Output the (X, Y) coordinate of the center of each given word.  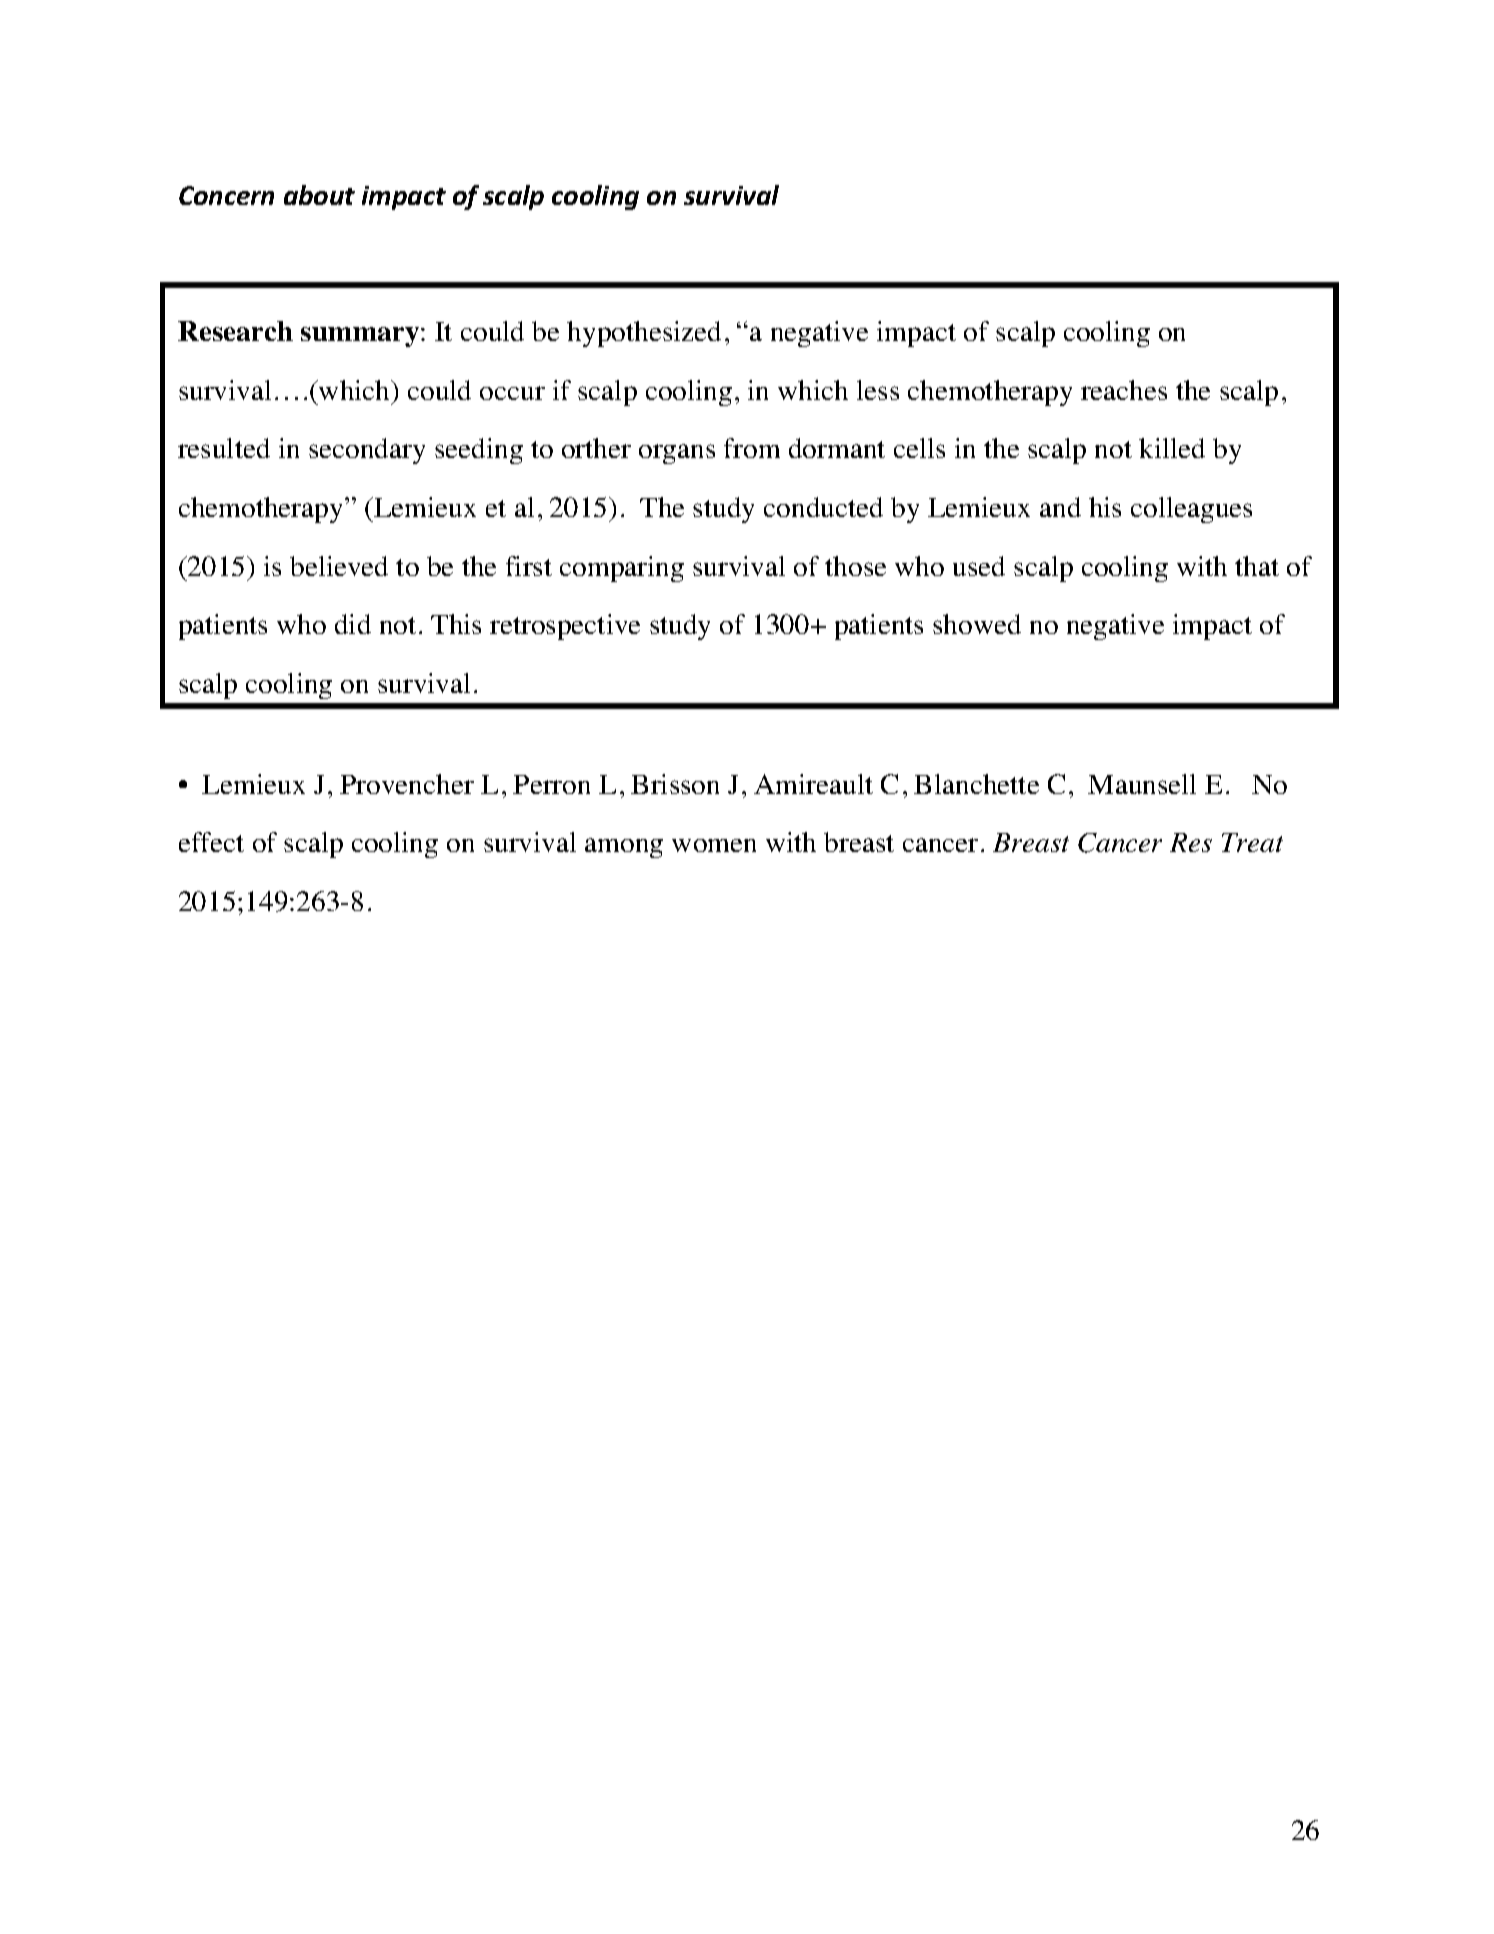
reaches (1124, 390)
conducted (823, 507)
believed (339, 566)
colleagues (1191, 510)
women (714, 845)
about (319, 195)
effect (211, 842)
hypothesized (644, 334)
